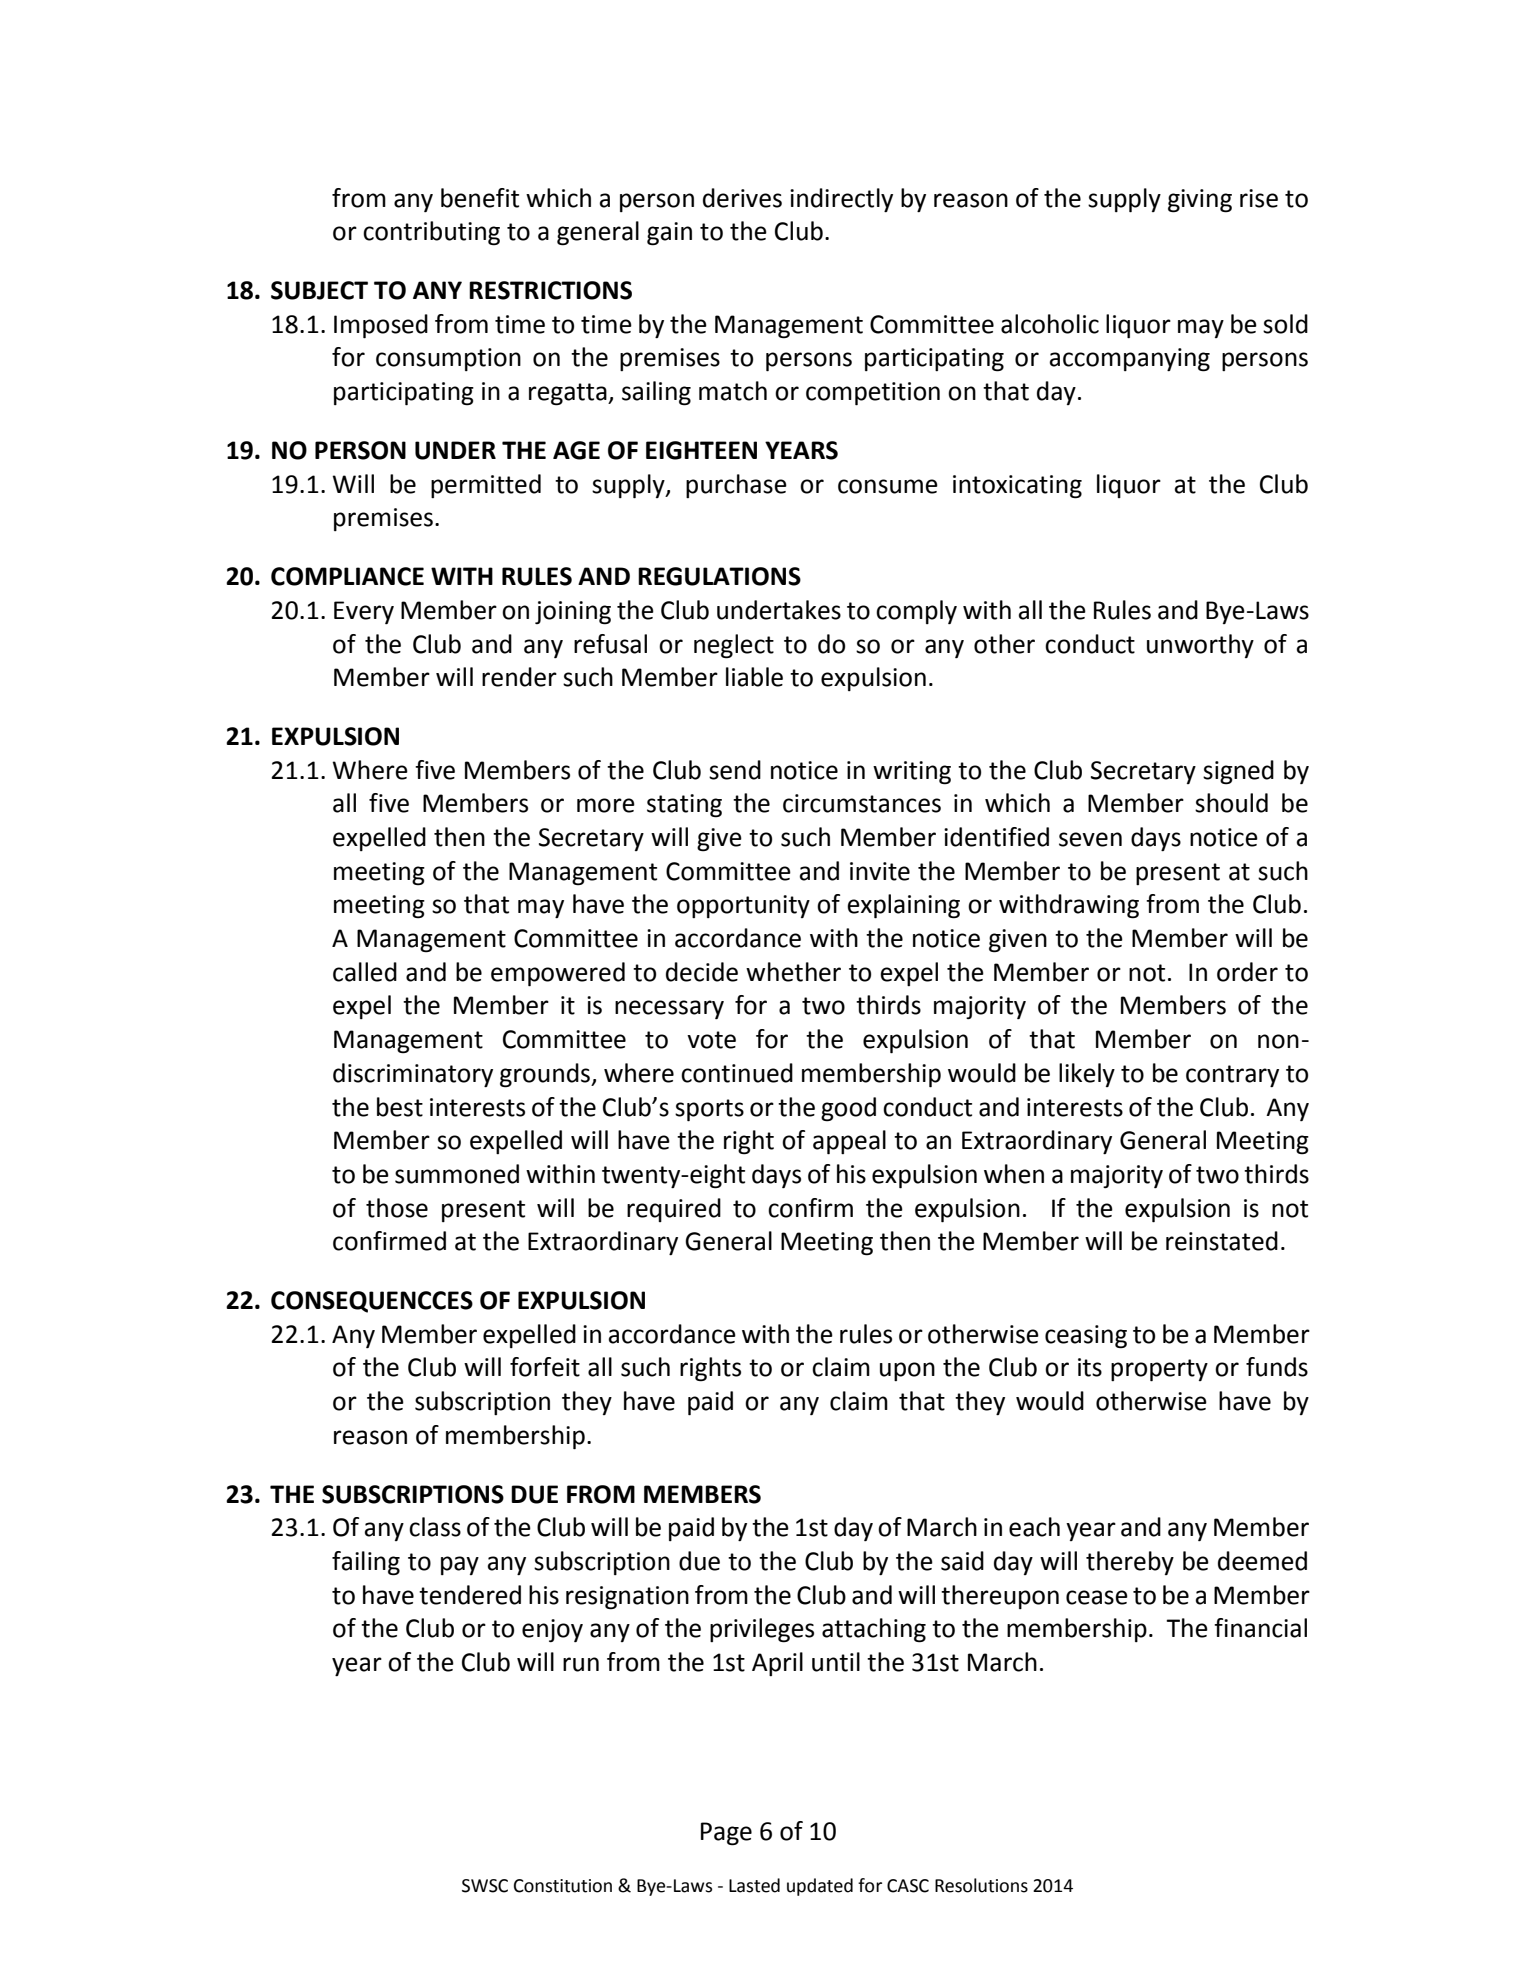 The image size is (1535, 1987). Describe the element at coordinates (962, 1561) in the screenshot. I see `said` at that location.
